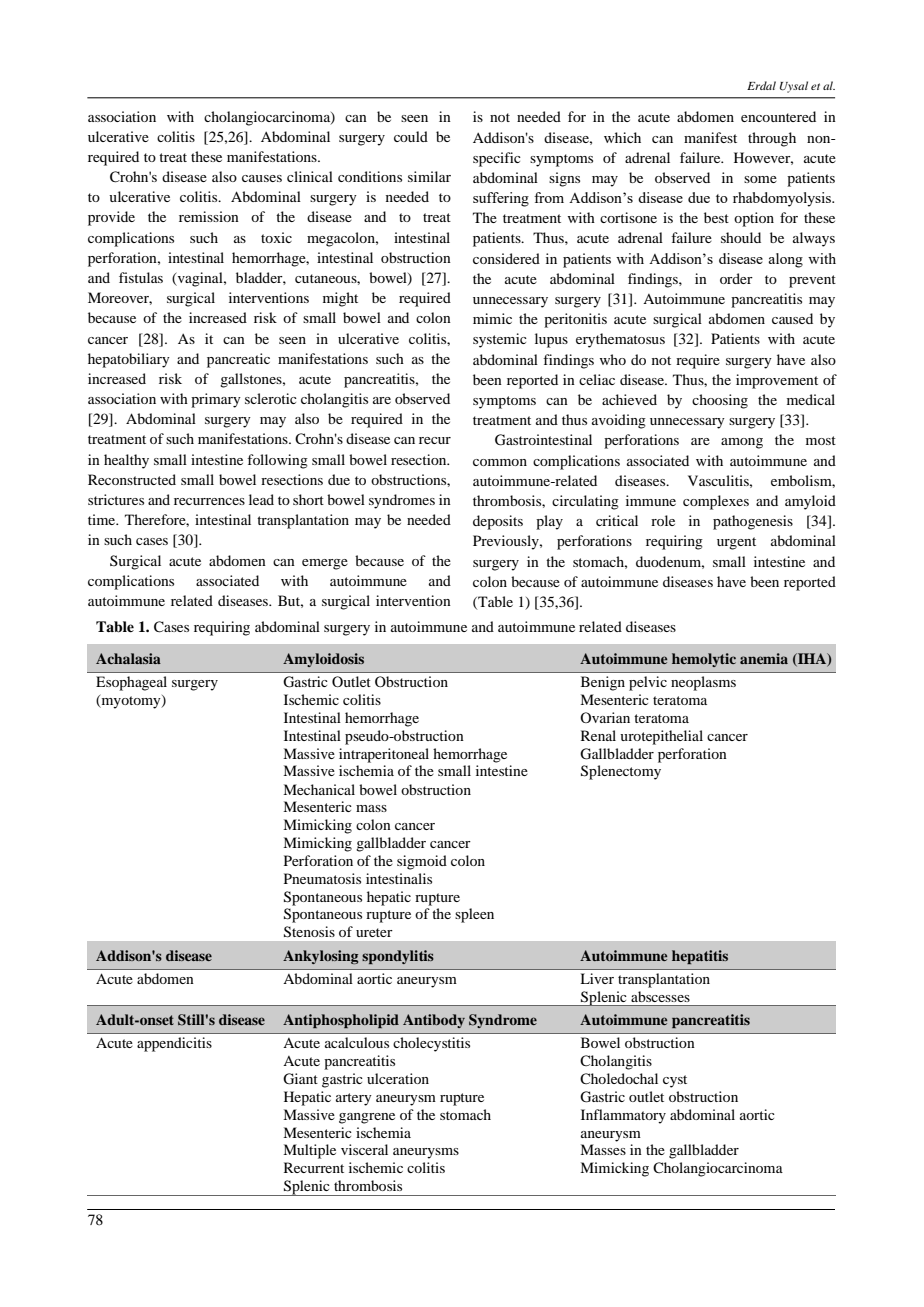 Image resolution: width=924 pixels, height=1307 pixels. What do you see at coordinates (320, 957) in the page?
I see `Ankylosing` at bounding box center [320, 957].
